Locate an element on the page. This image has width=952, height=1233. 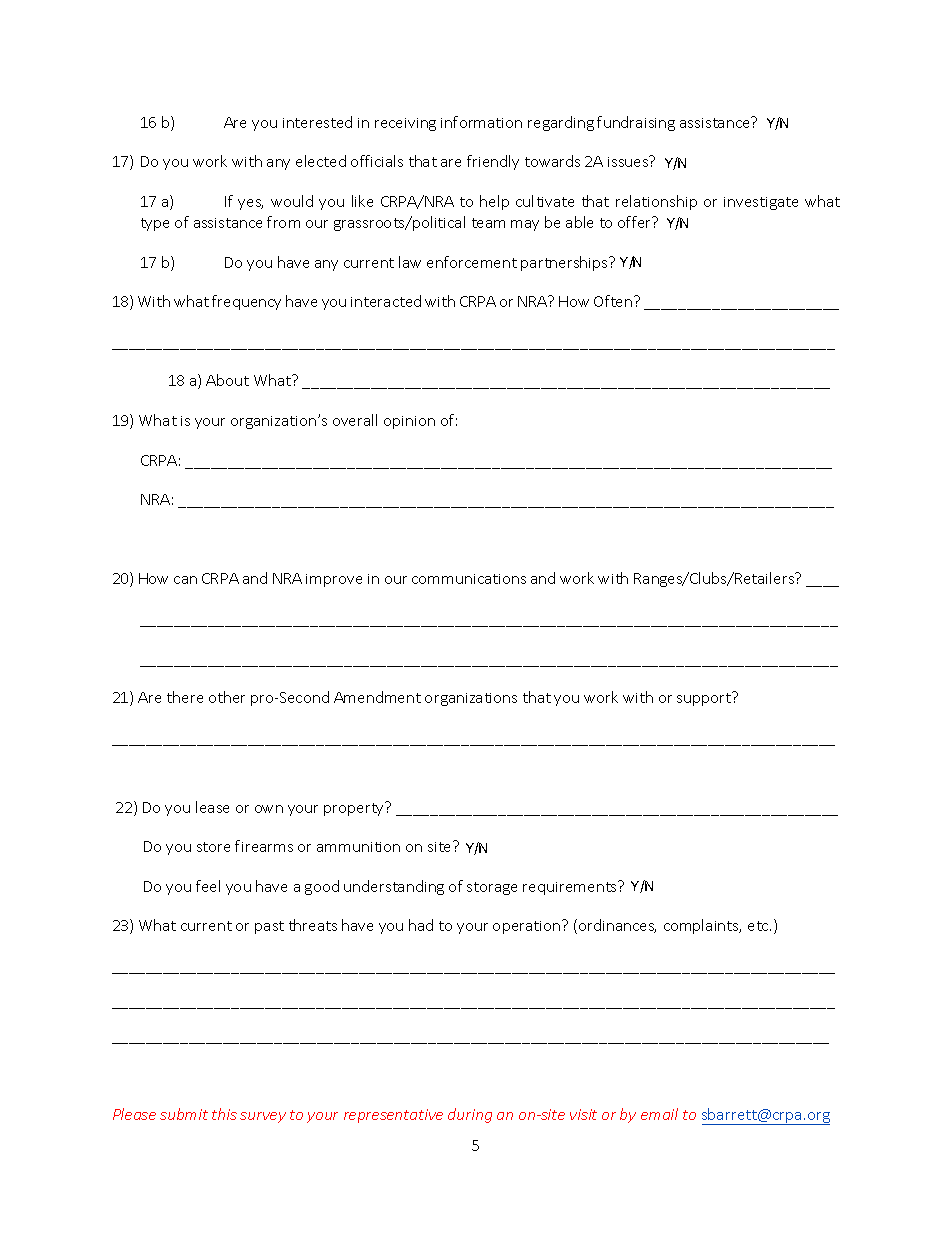
property is located at coordinates (355, 808).
